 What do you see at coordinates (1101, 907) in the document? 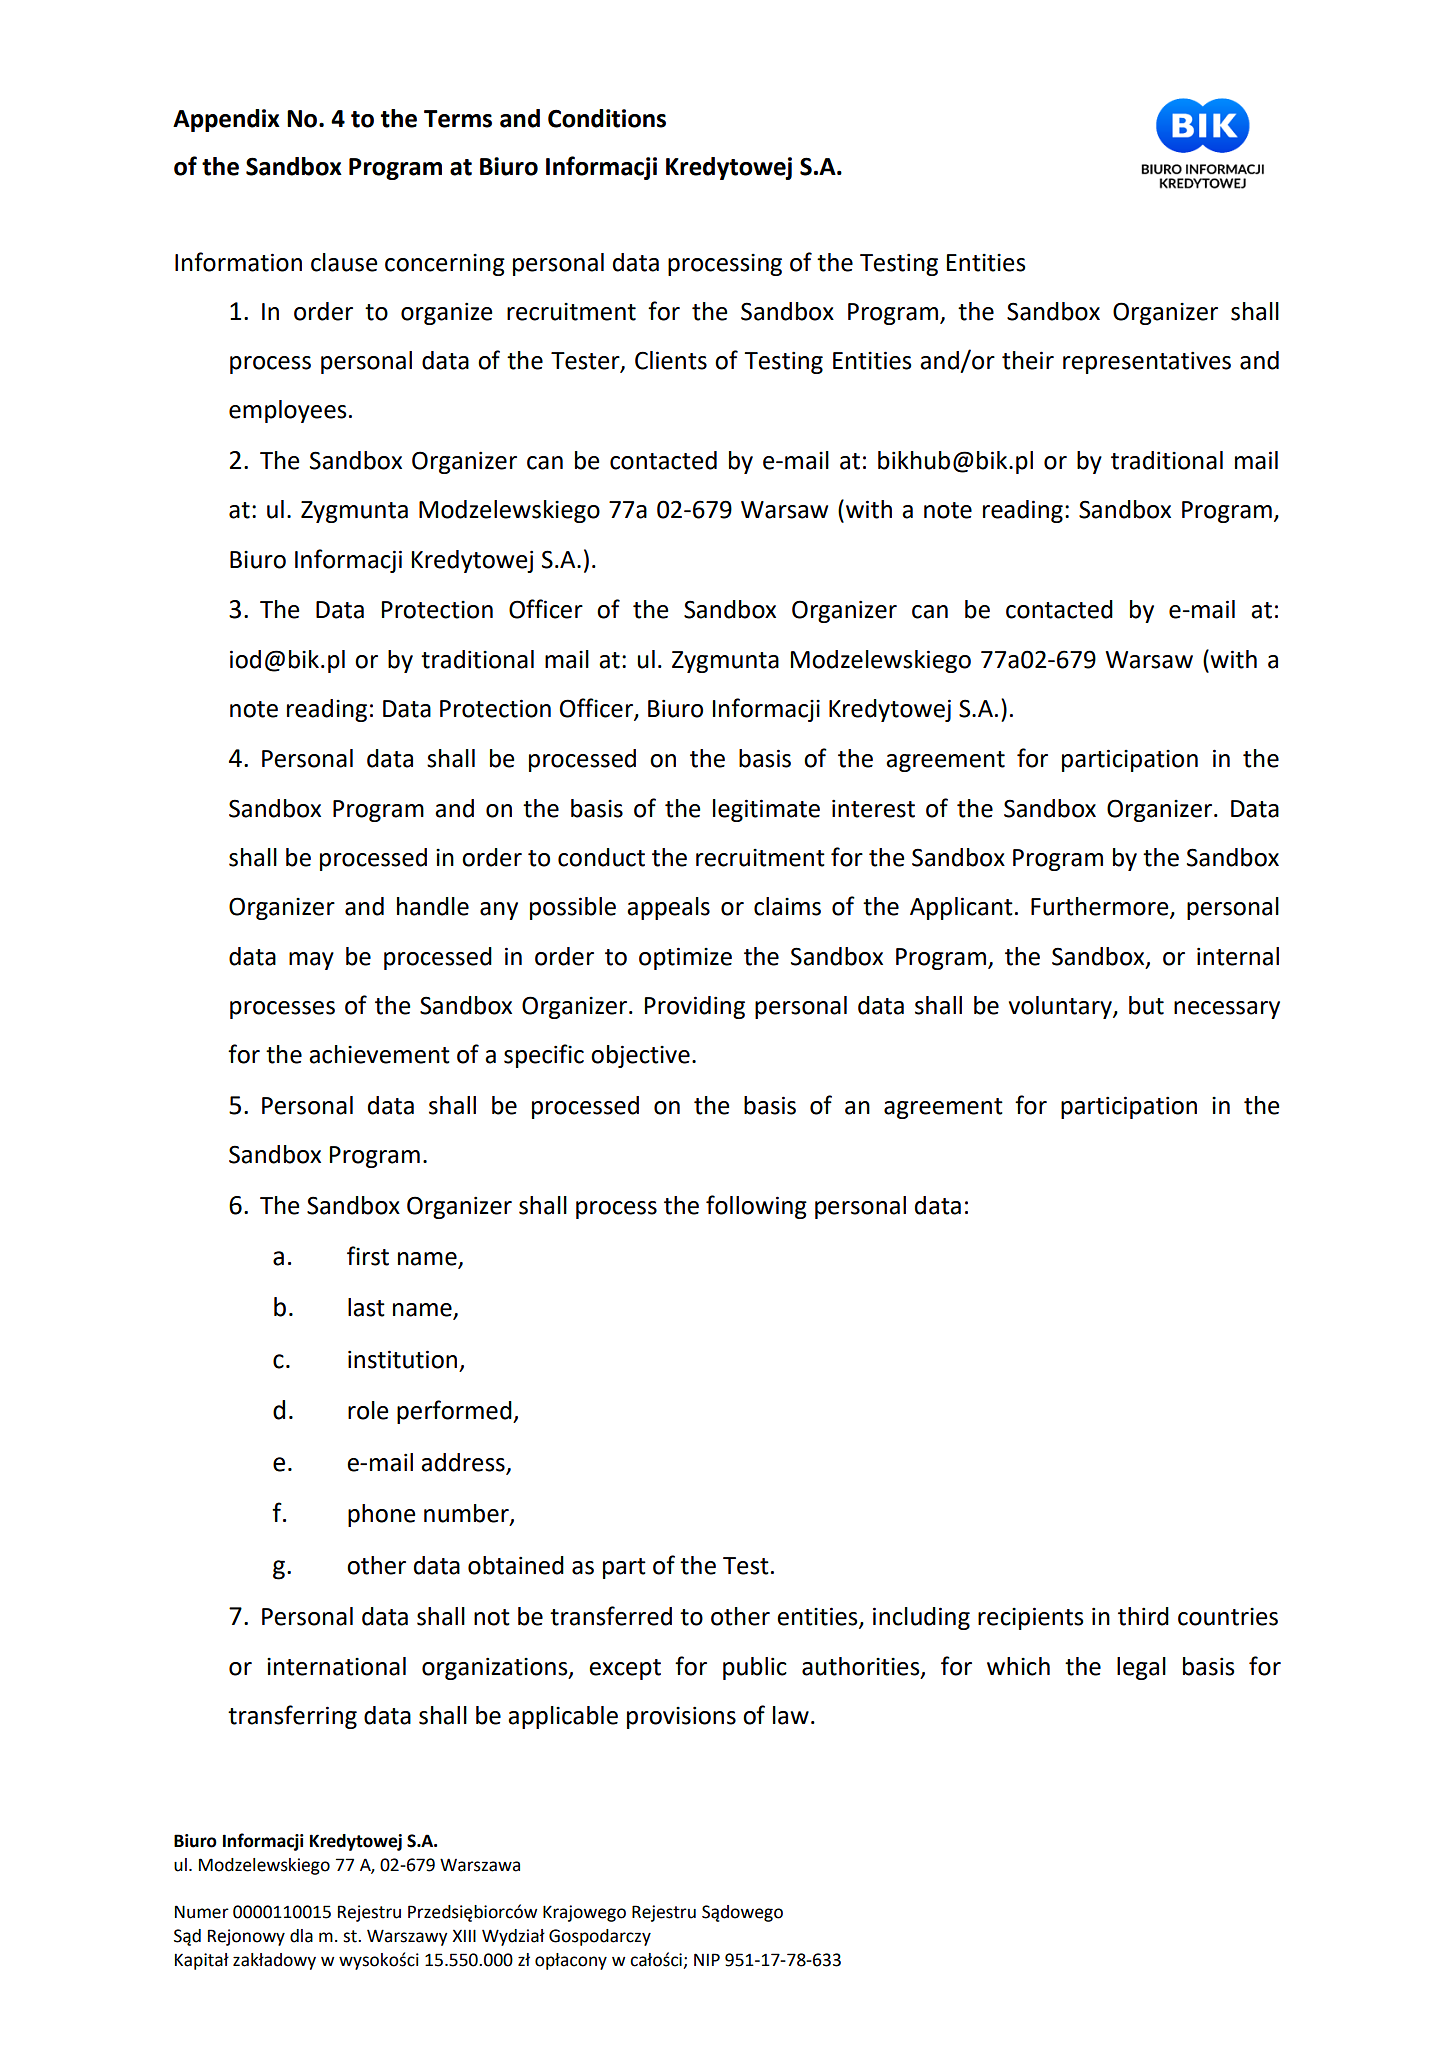
I see `Furthermore` at bounding box center [1101, 907].
